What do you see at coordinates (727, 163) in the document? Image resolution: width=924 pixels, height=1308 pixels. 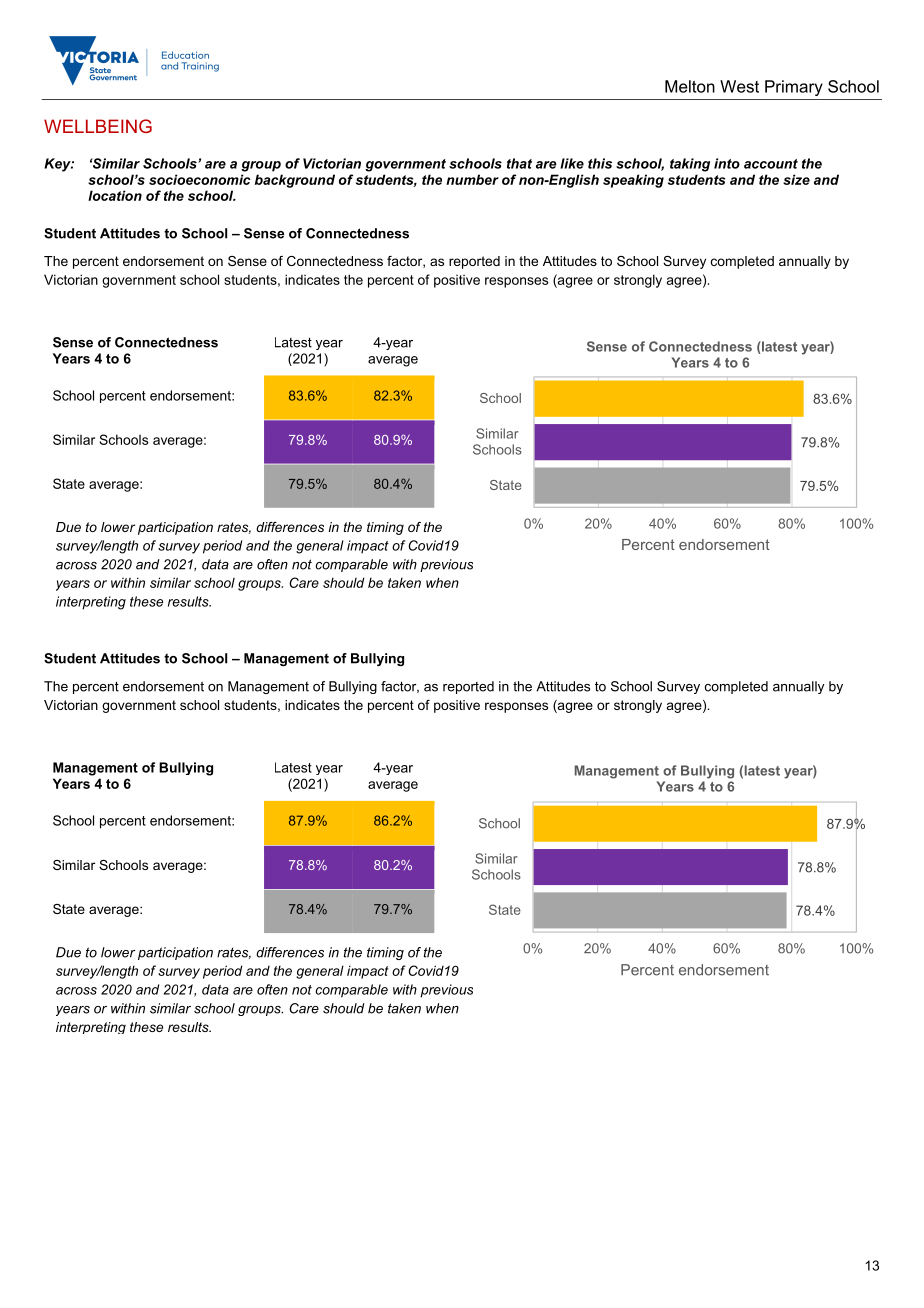 I see `into` at bounding box center [727, 163].
